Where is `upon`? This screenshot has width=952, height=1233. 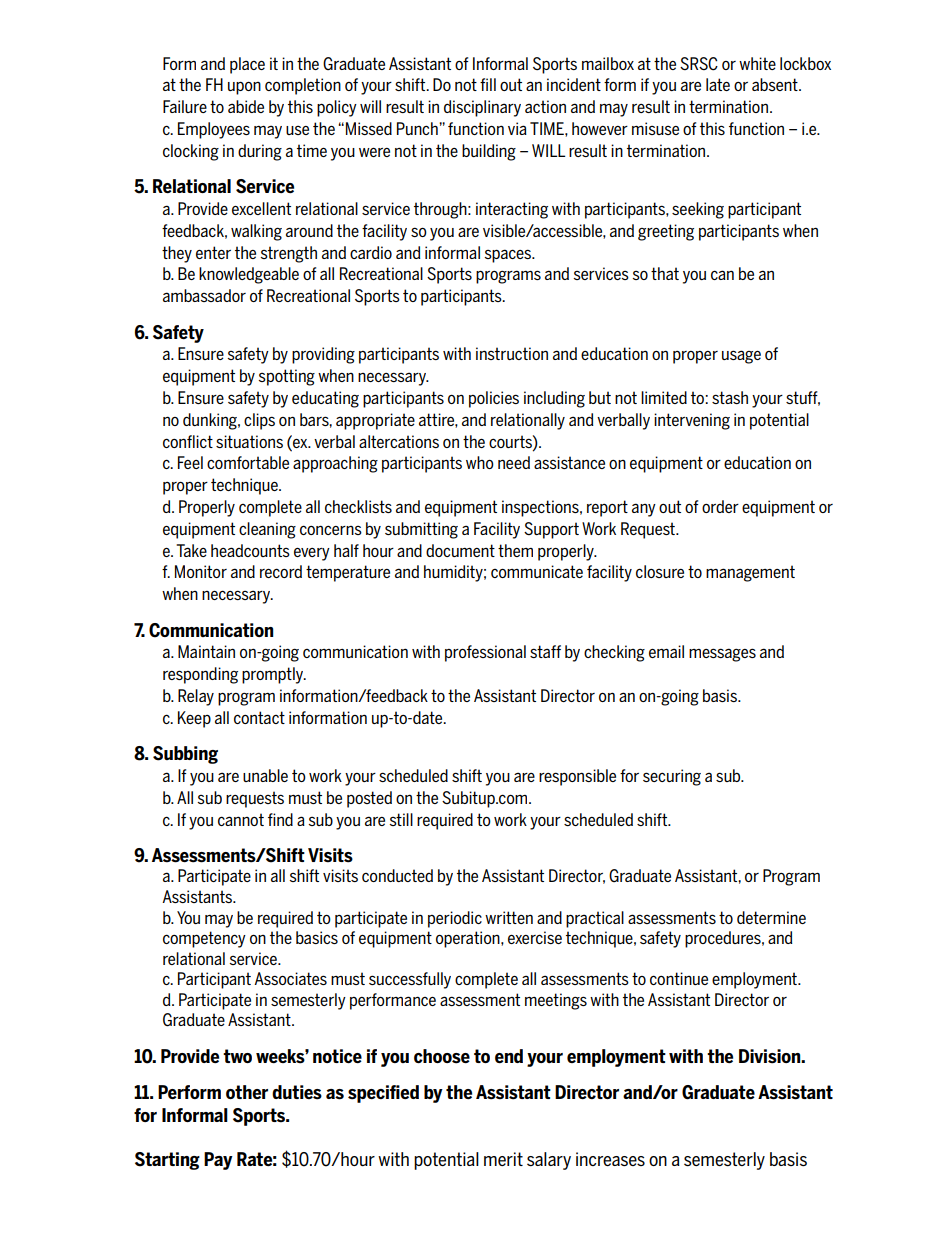
upon is located at coordinates (244, 88).
